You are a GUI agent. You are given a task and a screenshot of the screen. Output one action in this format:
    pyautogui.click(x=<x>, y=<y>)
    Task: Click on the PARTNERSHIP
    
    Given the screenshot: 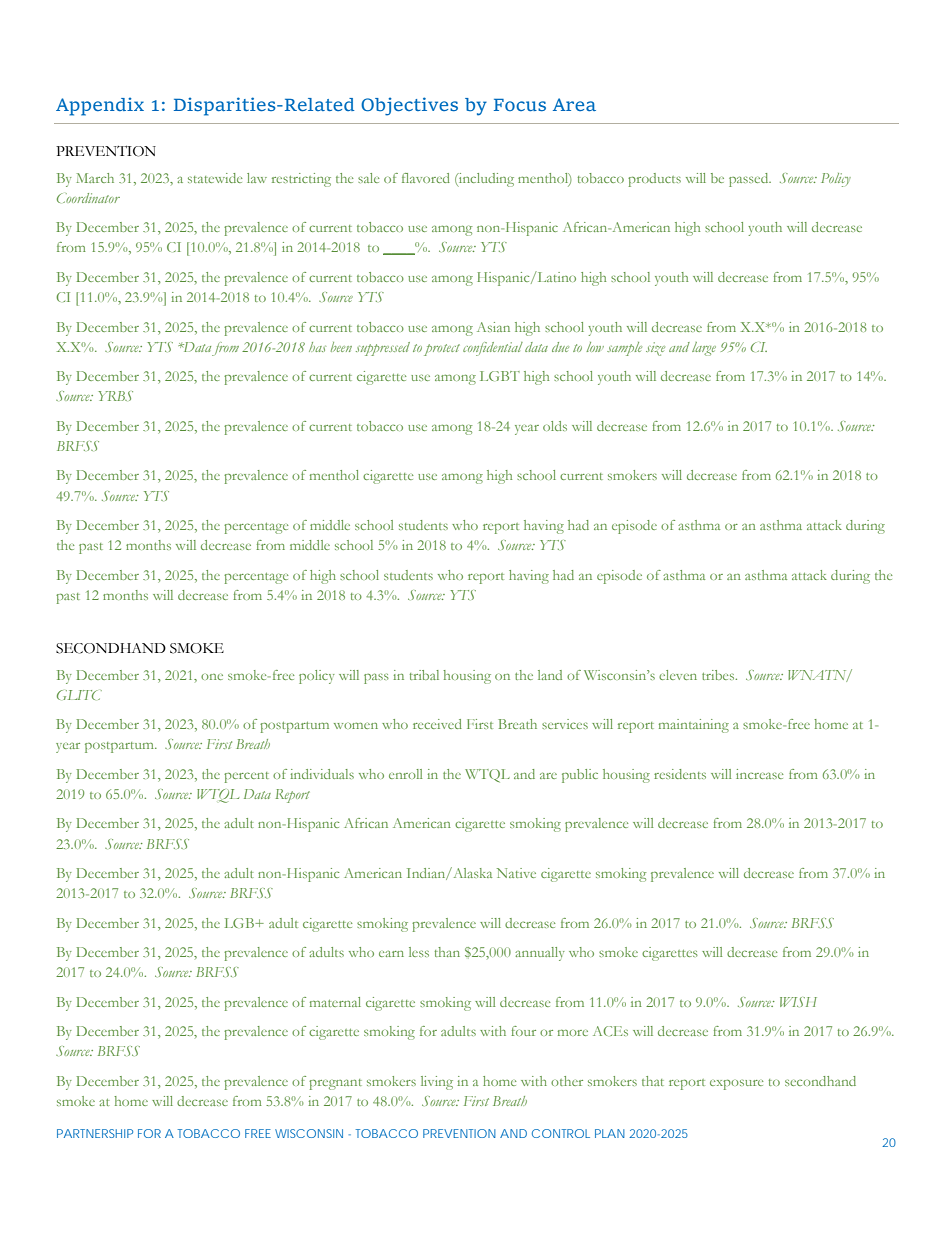 What is the action you would take?
    pyautogui.click(x=95, y=1133)
